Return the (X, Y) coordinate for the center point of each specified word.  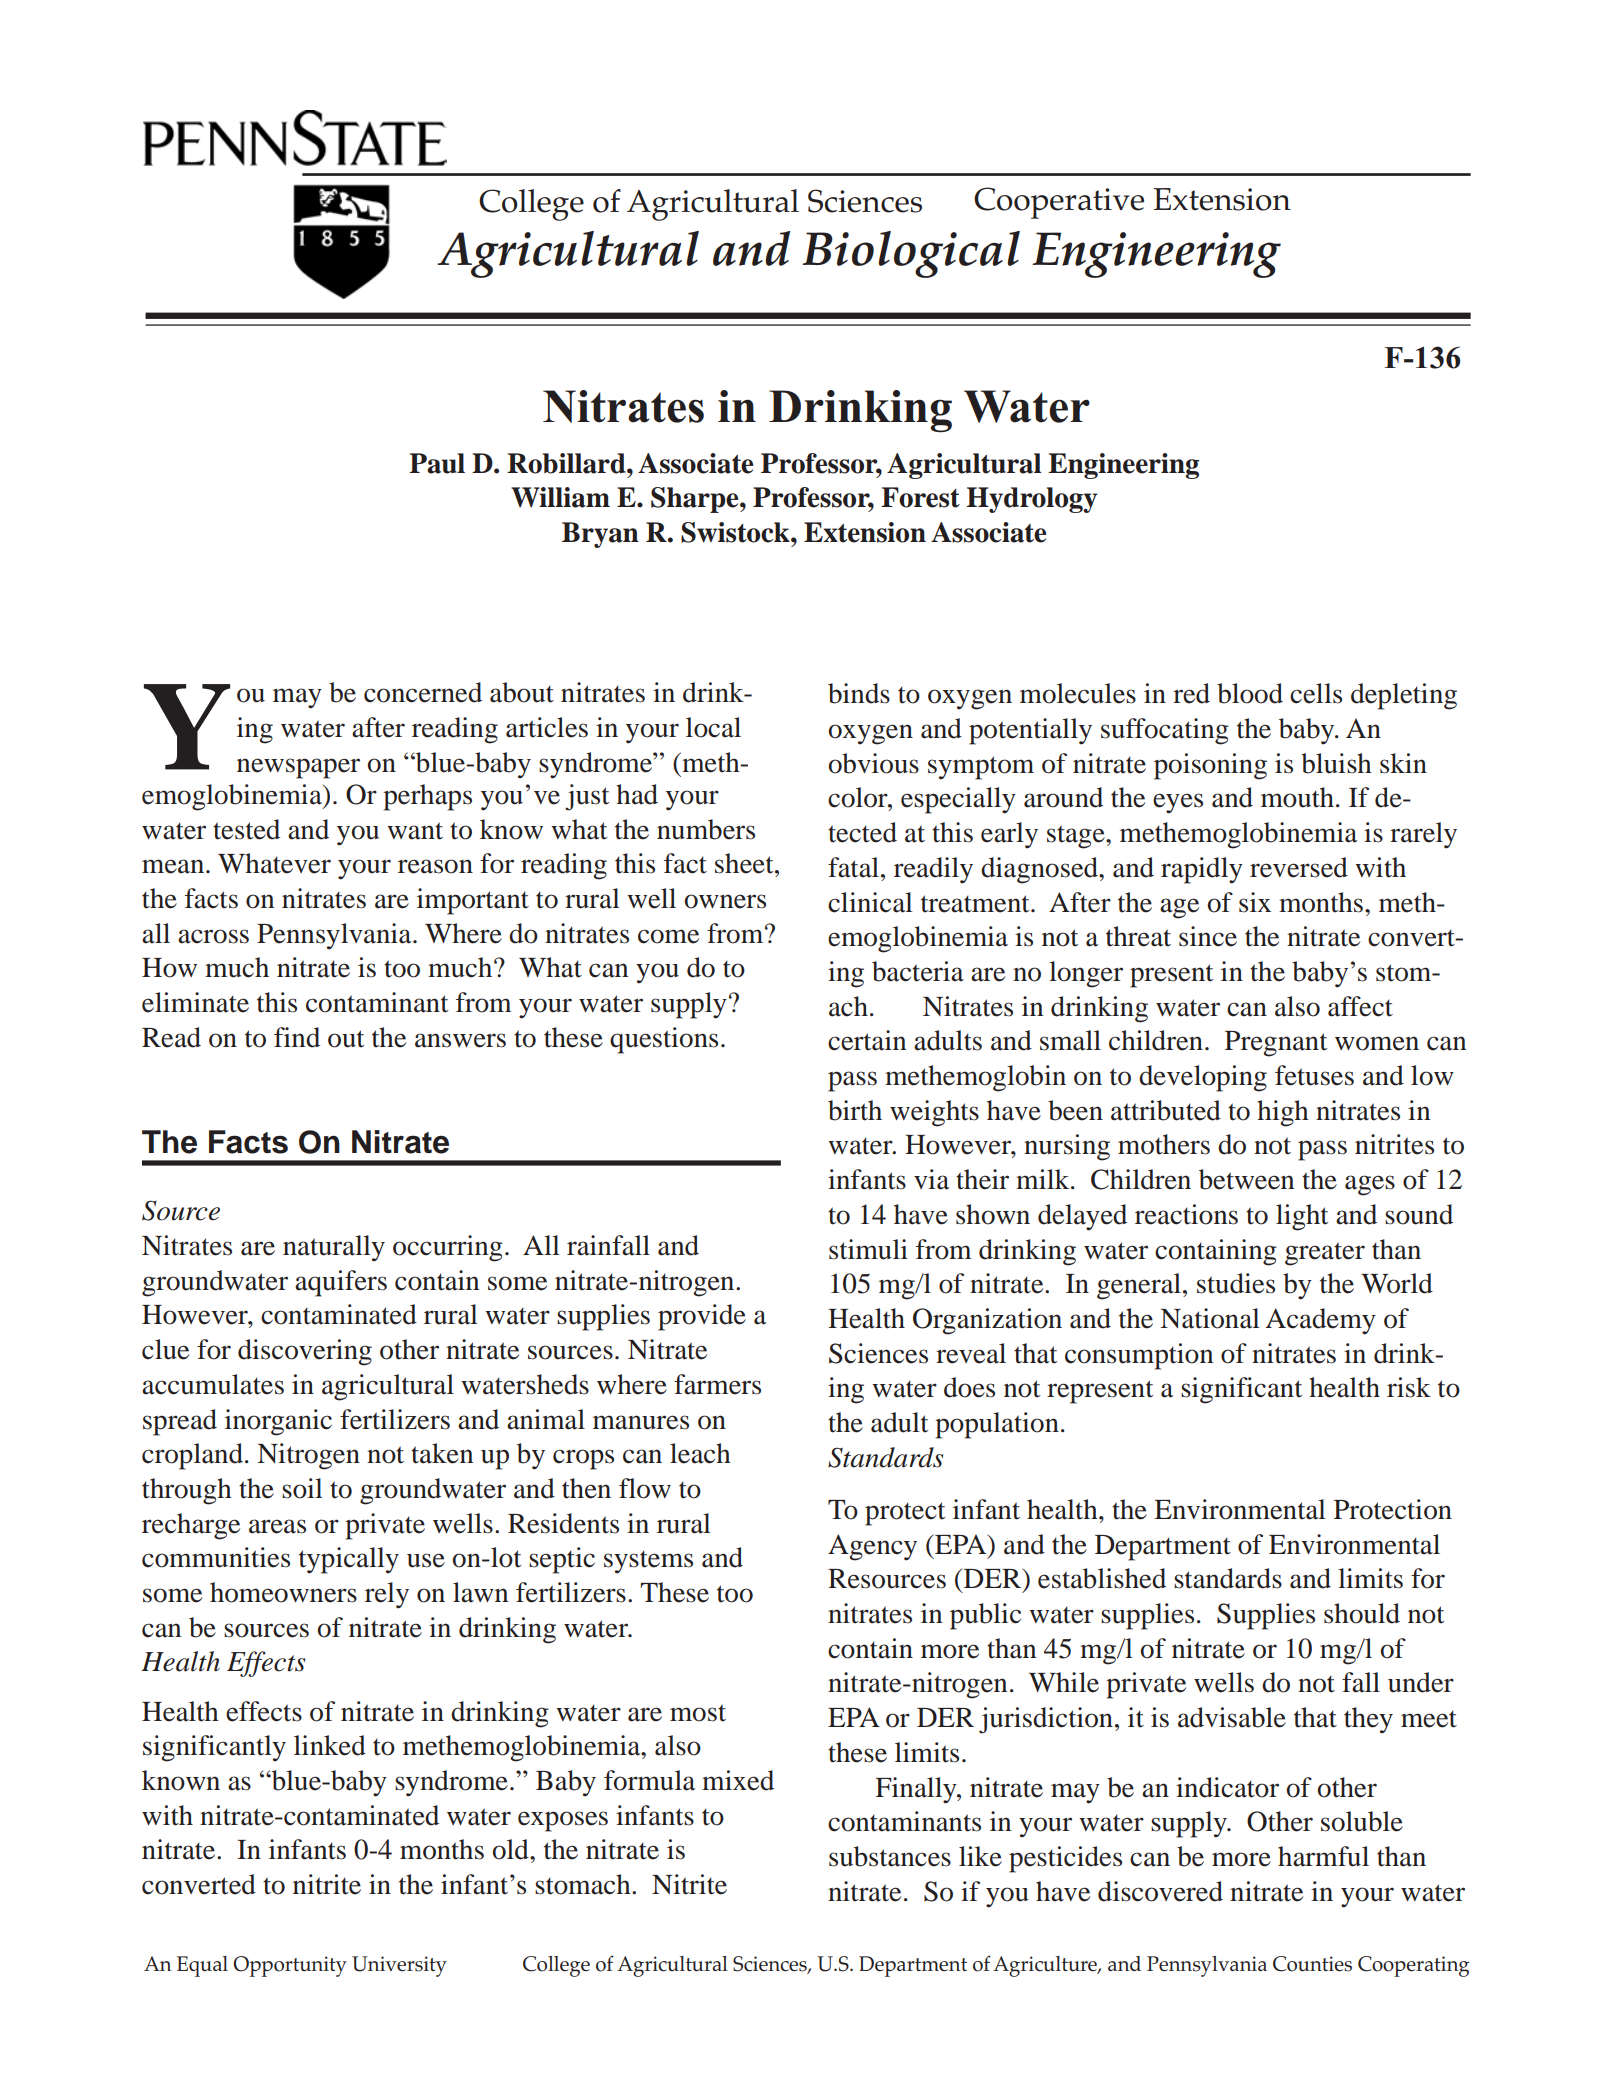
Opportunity (290, 1966)
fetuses (1314, 1075)
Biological (911, 254)
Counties (1312, 1964)
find (297, 1037)
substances (890, 1856)
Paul (437, 463)
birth (855, 1110)
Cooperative (1059, 203)
